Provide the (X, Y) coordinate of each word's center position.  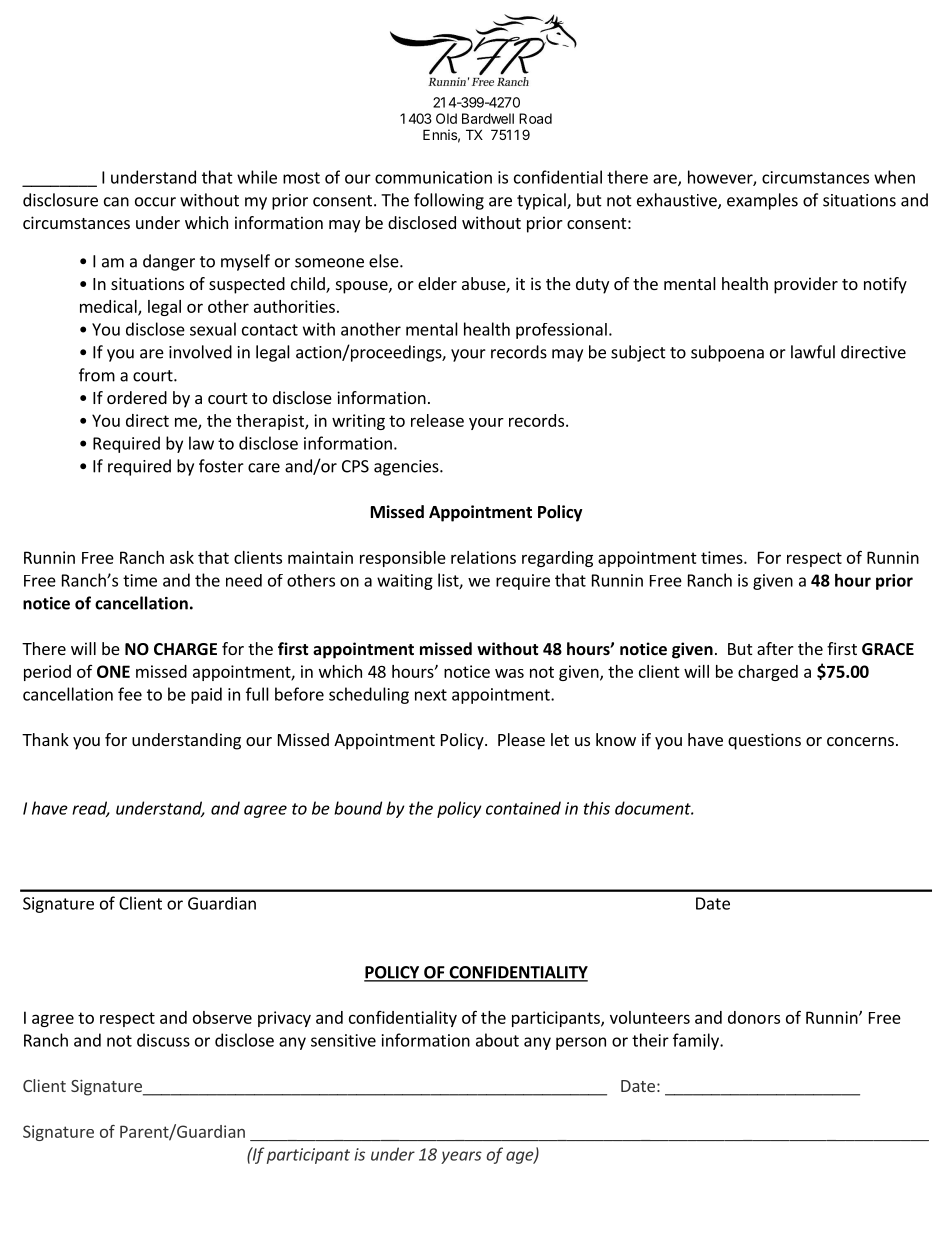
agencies (407, 468)
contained (523, 808)
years (461, 1157)
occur (155, 202)
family (697, 1041)
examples (762, 201)
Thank (45, 739)
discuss (163, 1040)
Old (446, 118)
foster (221, 466)
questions (764, 741)
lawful (813, 352)
